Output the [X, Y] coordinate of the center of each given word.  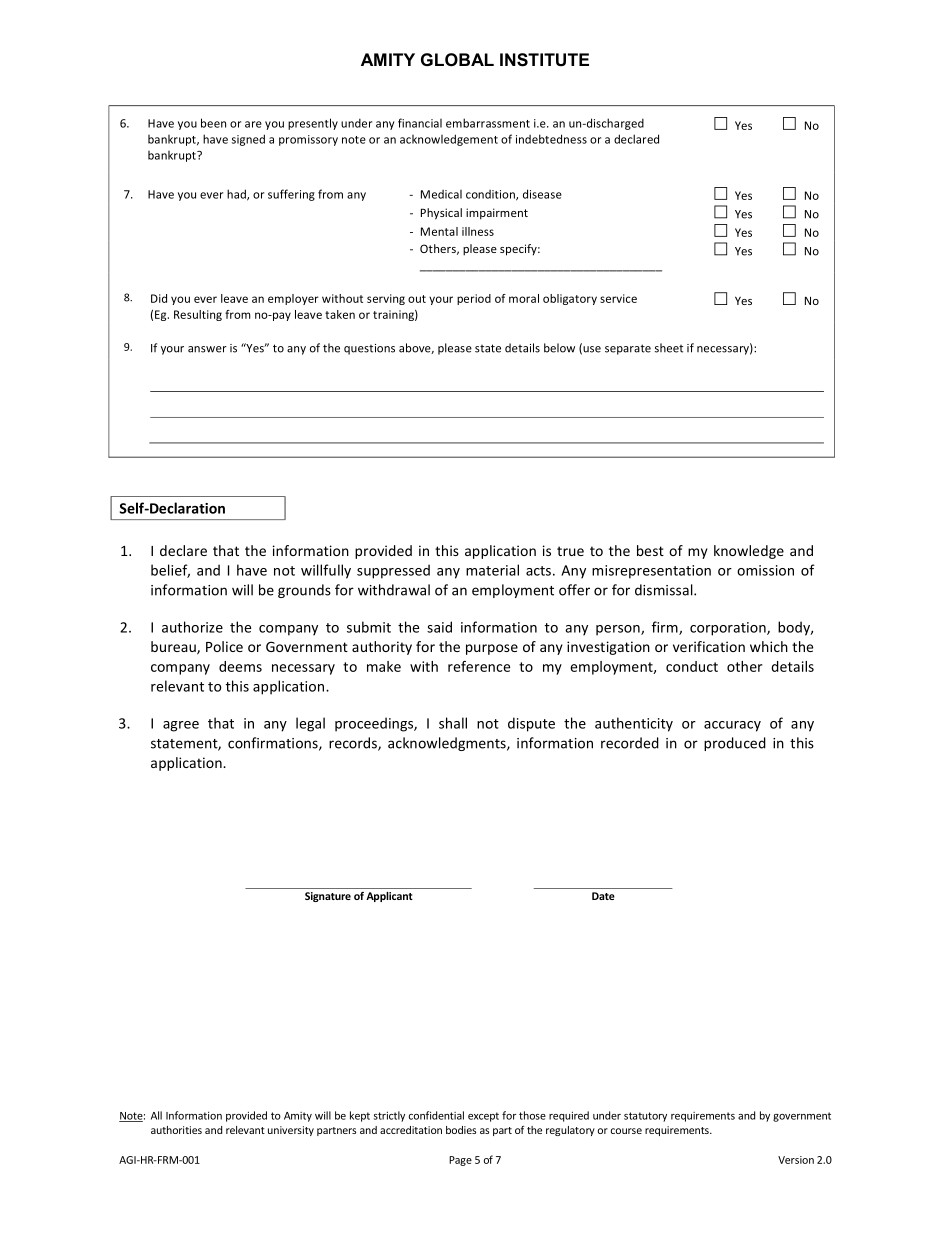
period [474, 299]
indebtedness [551, 139]
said [439, 627]
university [291, 1131]
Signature [328, 897]
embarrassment [488, 123]
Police [224, 646]
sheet [669, 348]
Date [603, 896]
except [483, 1117]
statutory [645, 1117]
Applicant [389, 897]
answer [207, 349]
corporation [729, 629]
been [213, 123]
